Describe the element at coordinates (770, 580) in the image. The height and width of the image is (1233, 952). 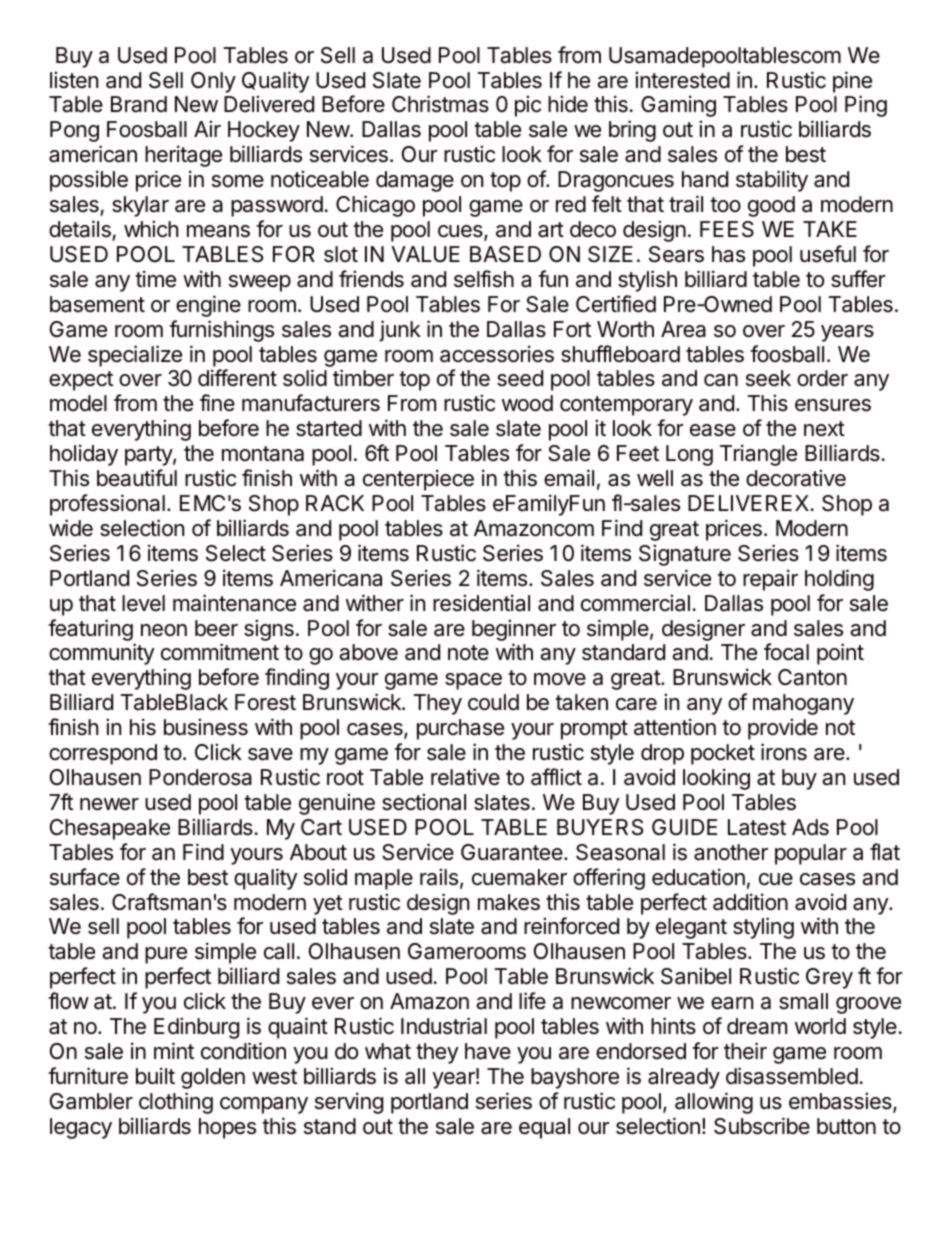
I see `repair` at that location.
